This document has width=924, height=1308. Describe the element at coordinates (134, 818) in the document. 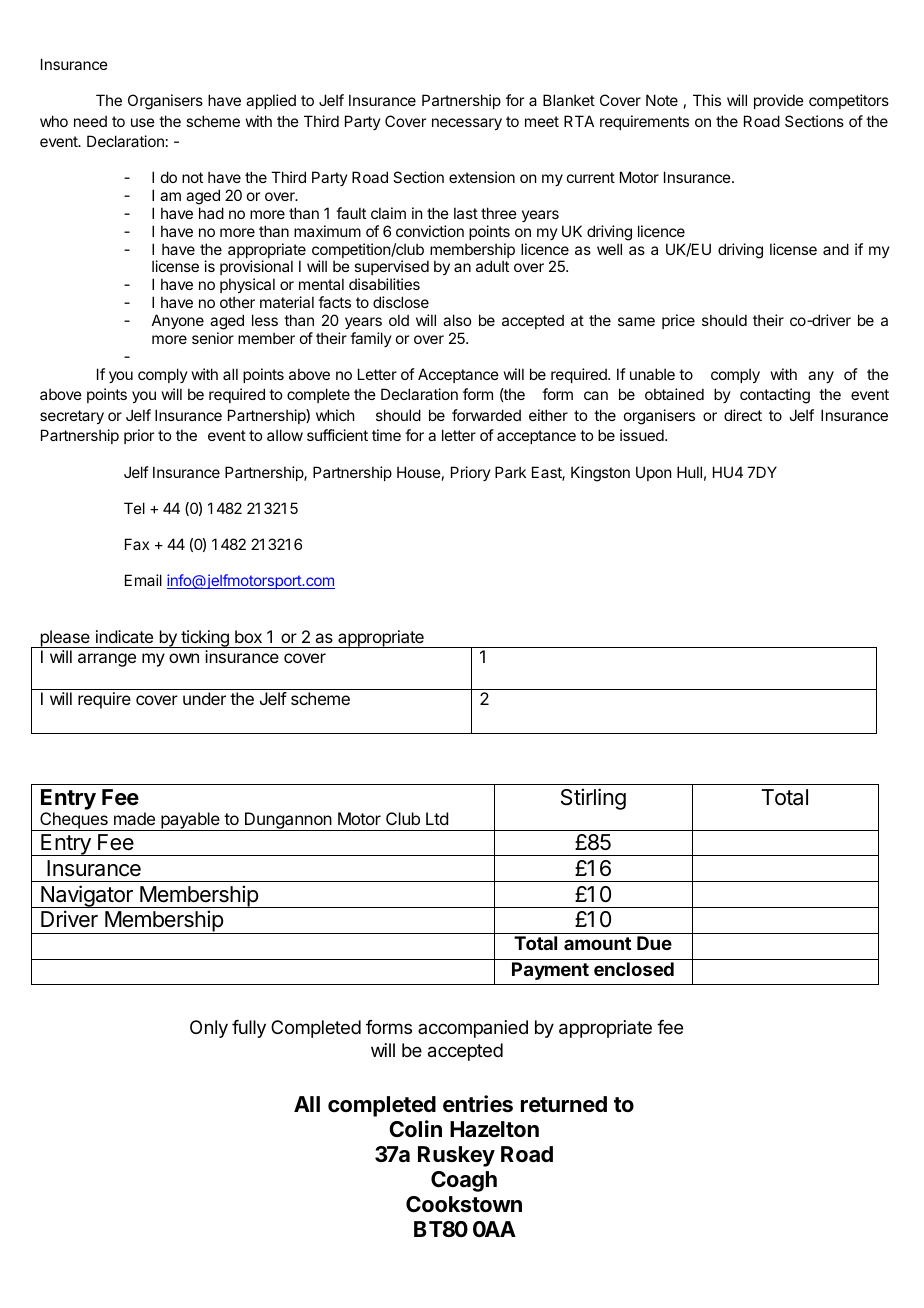

I see `made` at that location.
